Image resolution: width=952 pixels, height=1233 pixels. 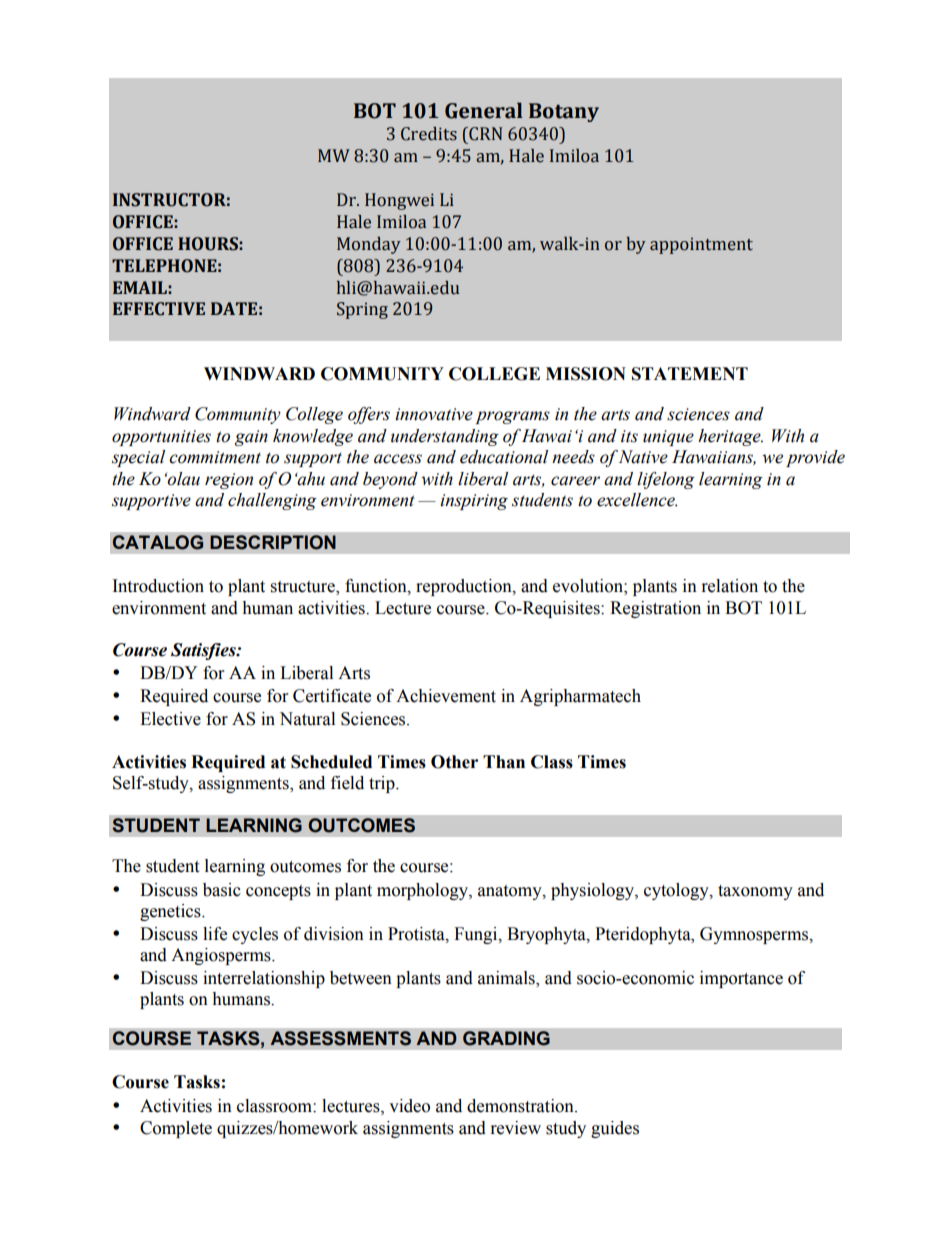 I want to click on guides, so click(x=615, y=1129).
